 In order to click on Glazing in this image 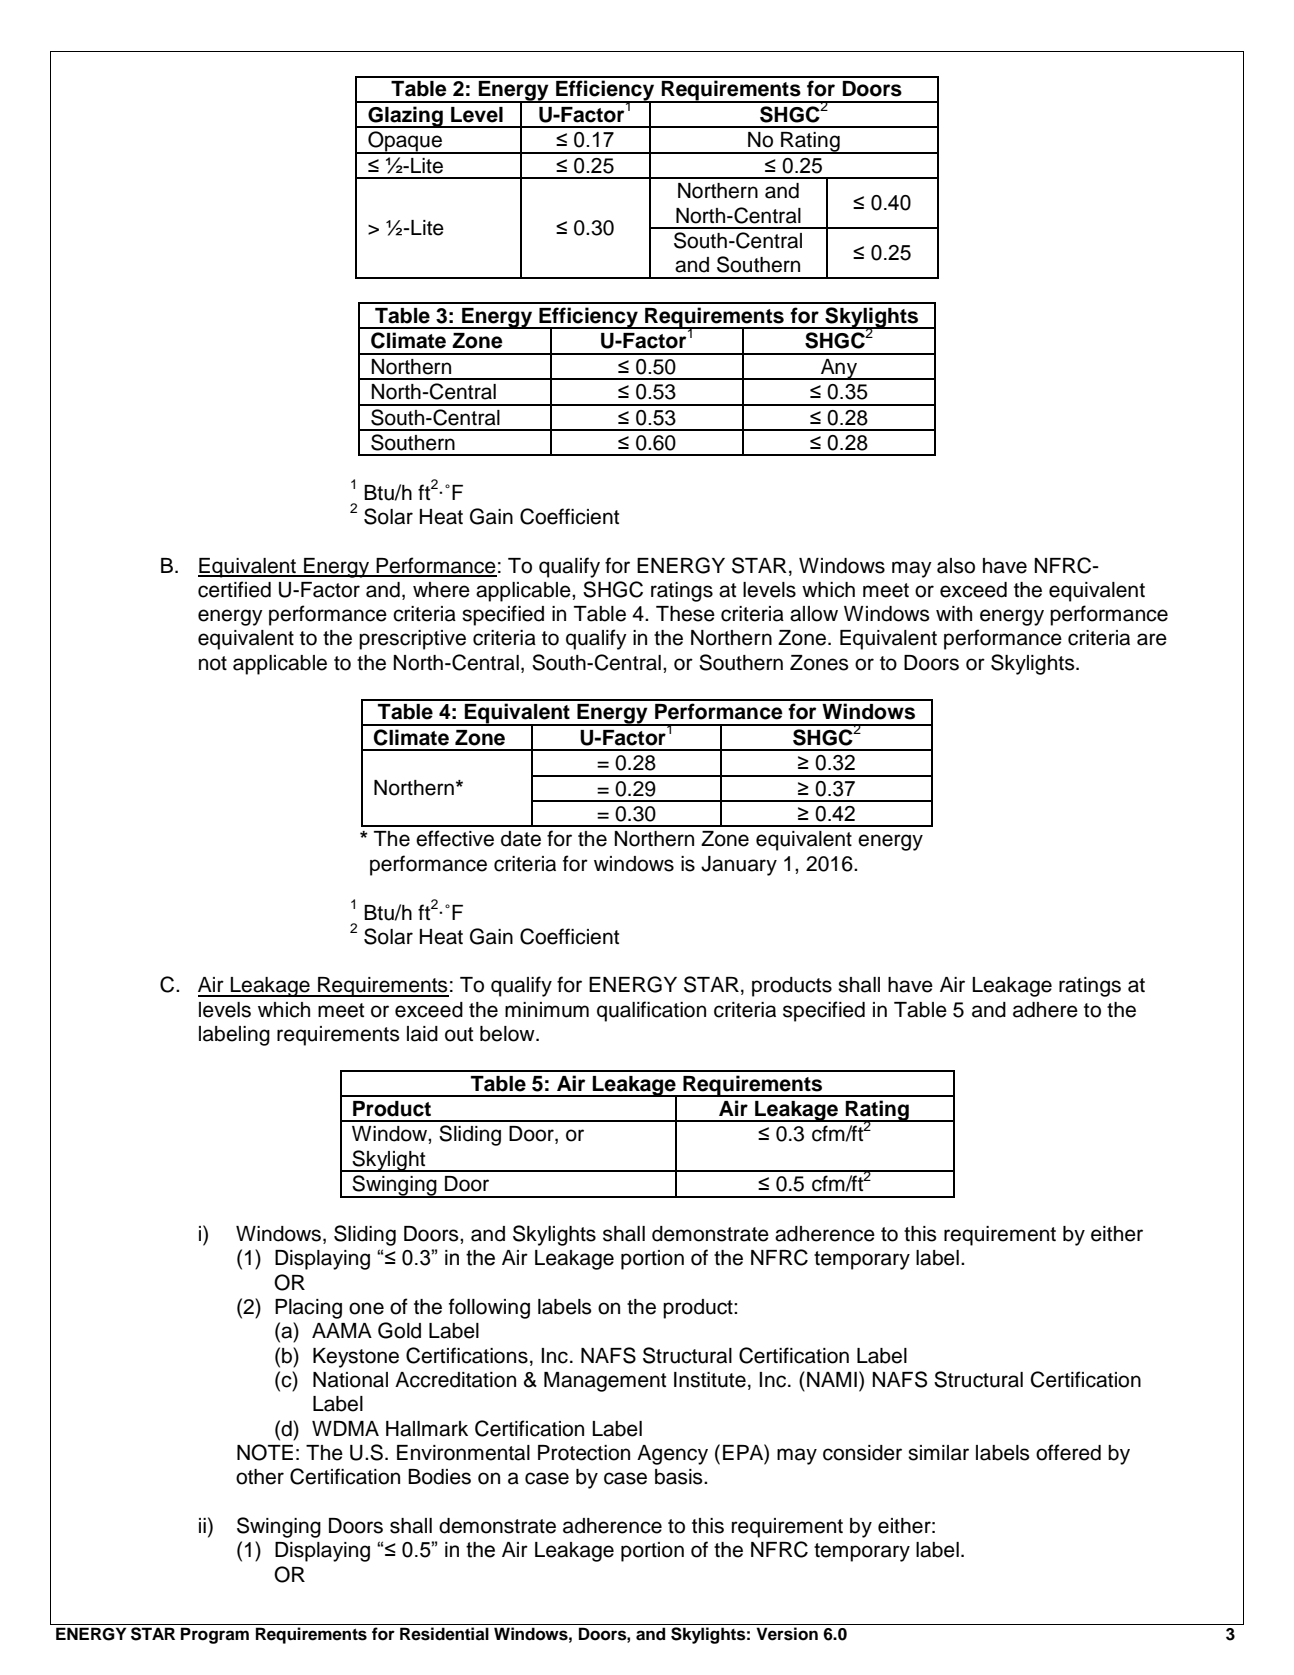, I will do `click(405, 117)`.
